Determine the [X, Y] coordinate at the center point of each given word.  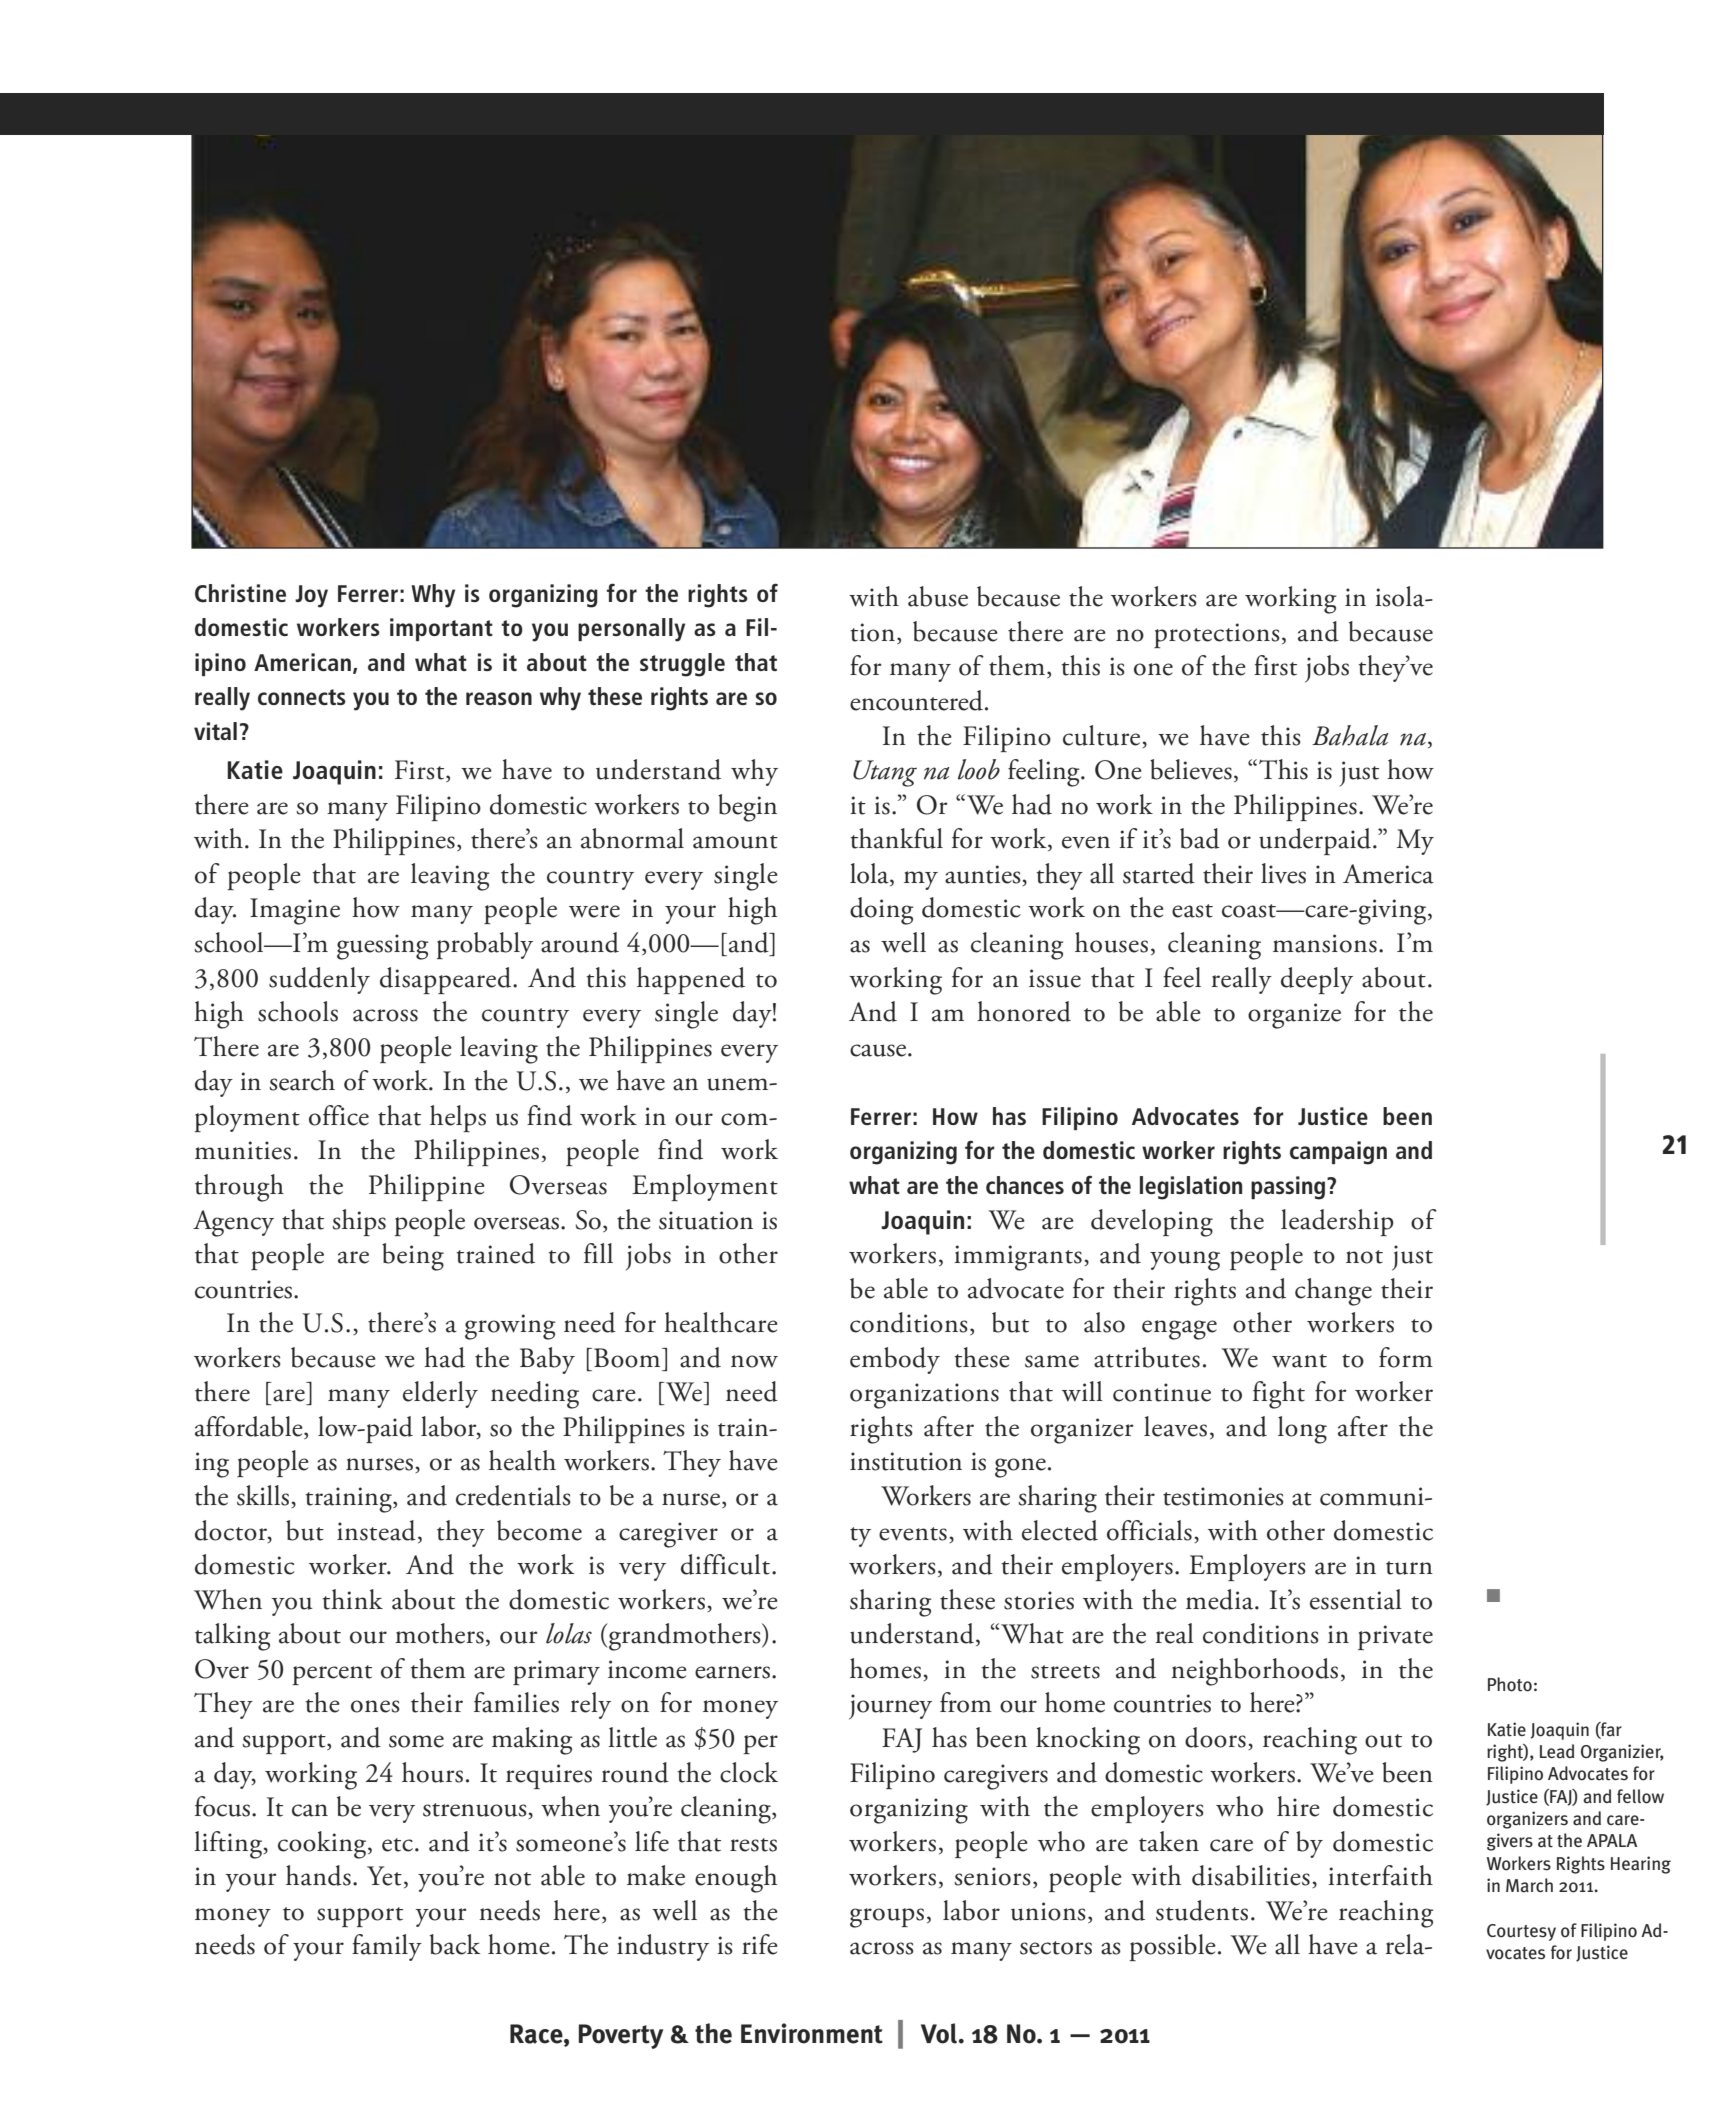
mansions [1325, 943]
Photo [1510, 1684]
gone [1020, 1468]
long [1302, 1430]
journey [890, 1707]
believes [1191, 769]
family [387, 1947]
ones [375, 1706]
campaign [1338, 1153]
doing [882, 911]
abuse [938, 596]
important [441, 629]
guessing [383, 947]
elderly [440, 1394]
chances [1025, 1185]
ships [359, 1222]
